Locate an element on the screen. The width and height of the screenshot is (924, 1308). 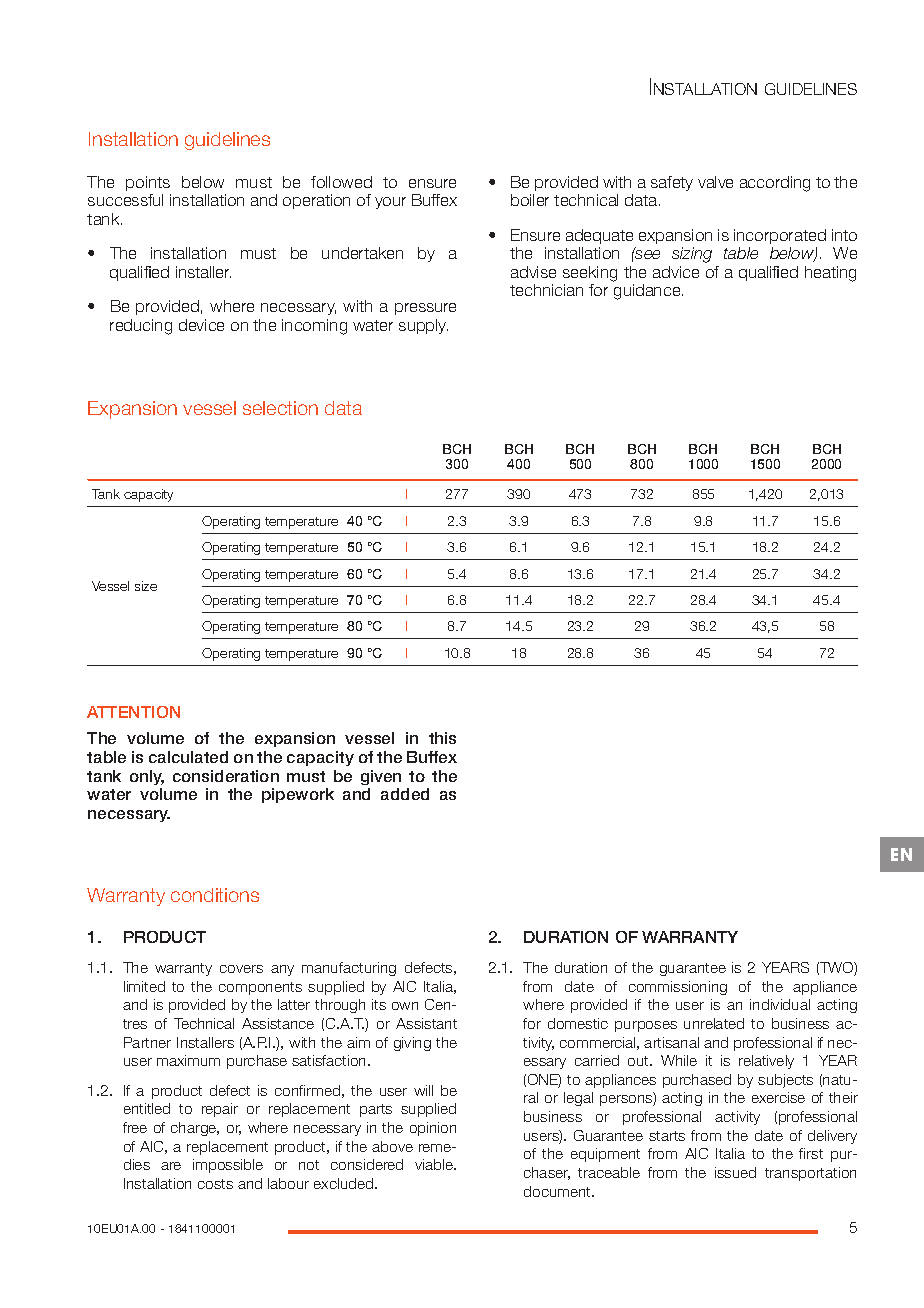
boiler is located at coordinates (530, 200).
